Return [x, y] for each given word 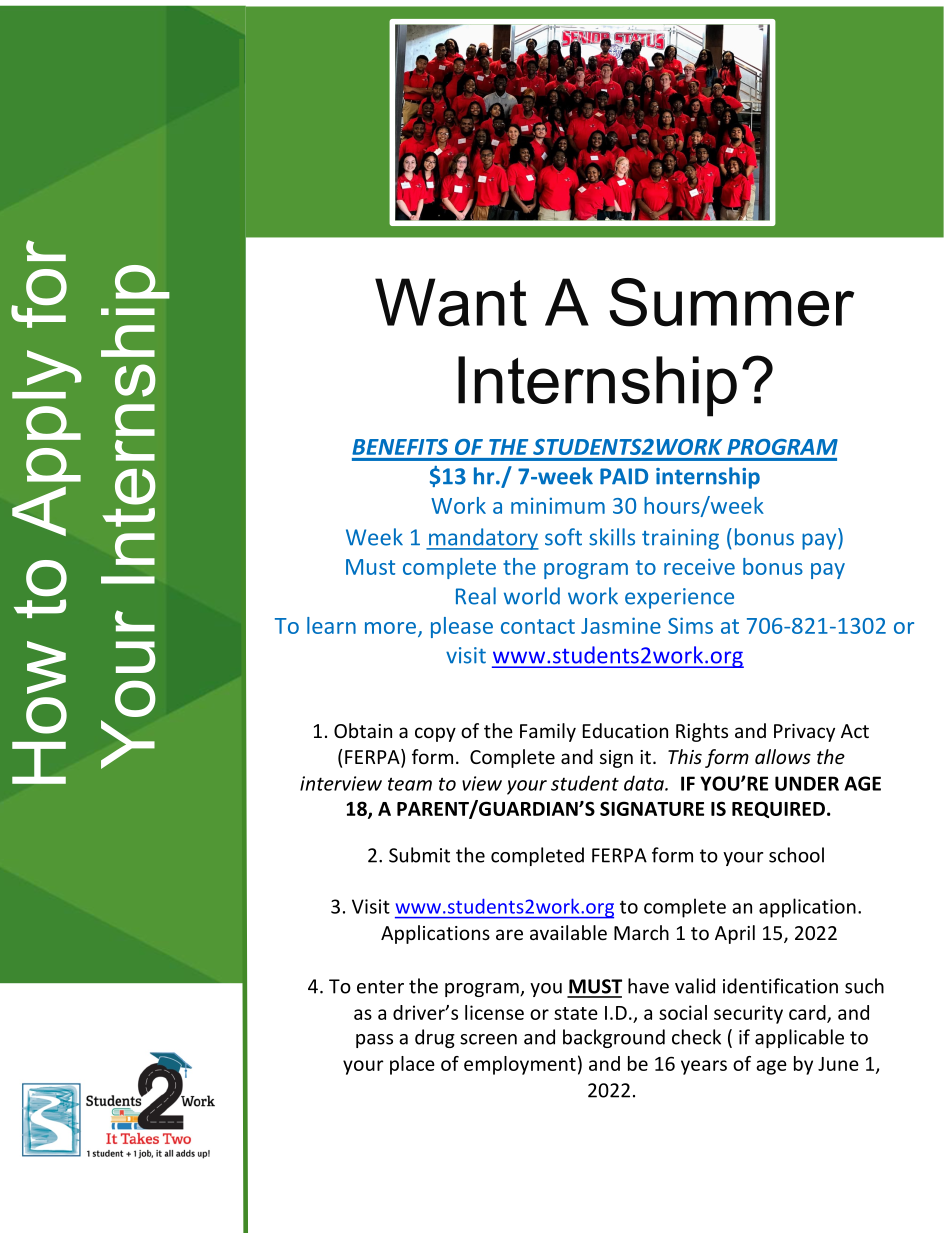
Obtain [363, 730]
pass [374, 1041]
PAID [624, 476]
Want [451, 302]
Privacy [804, 733]
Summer [731, 302]
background [614, 1038]
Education [625, 730]
